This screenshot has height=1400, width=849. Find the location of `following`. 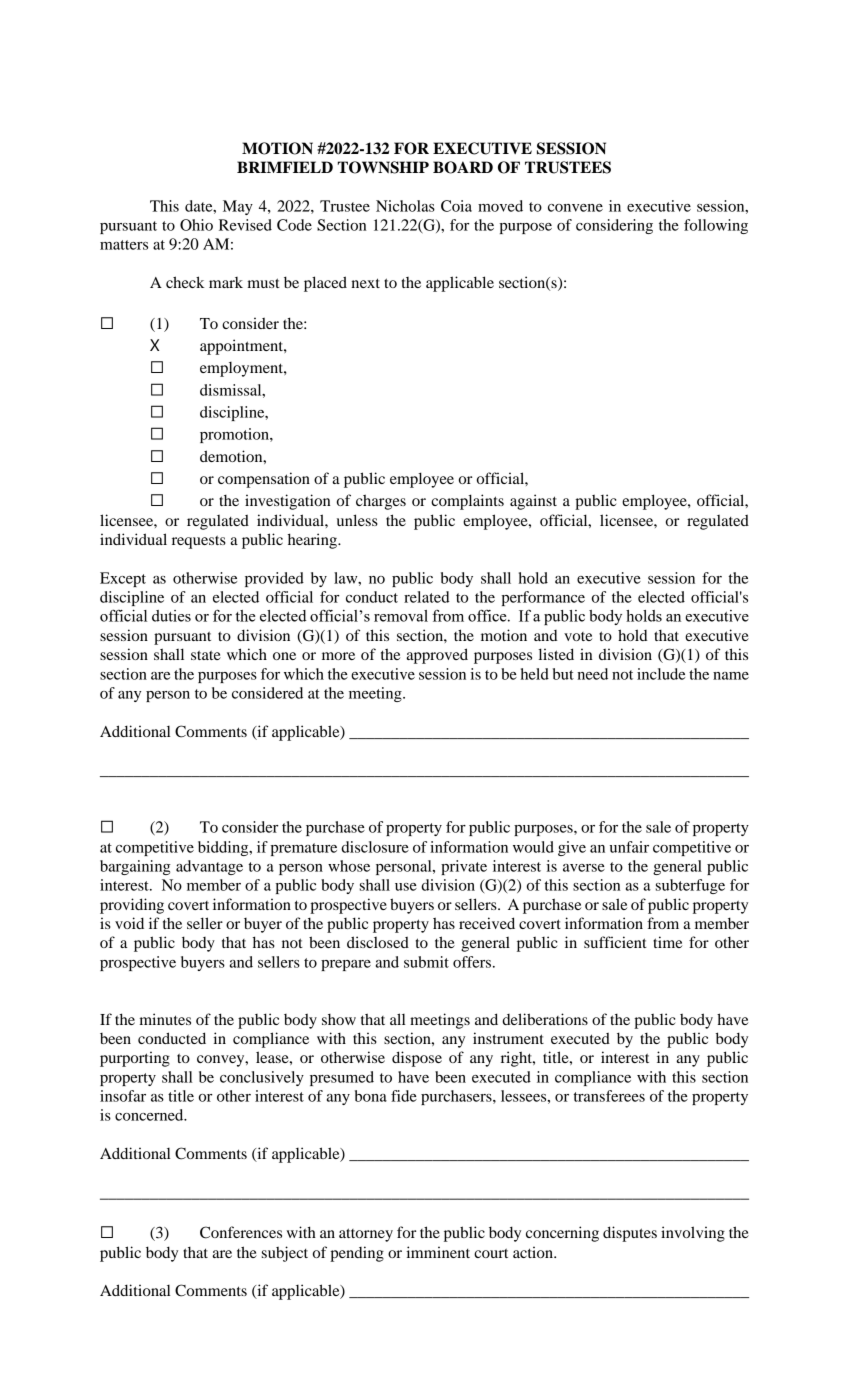

following is located at coordinates (716, 226).
